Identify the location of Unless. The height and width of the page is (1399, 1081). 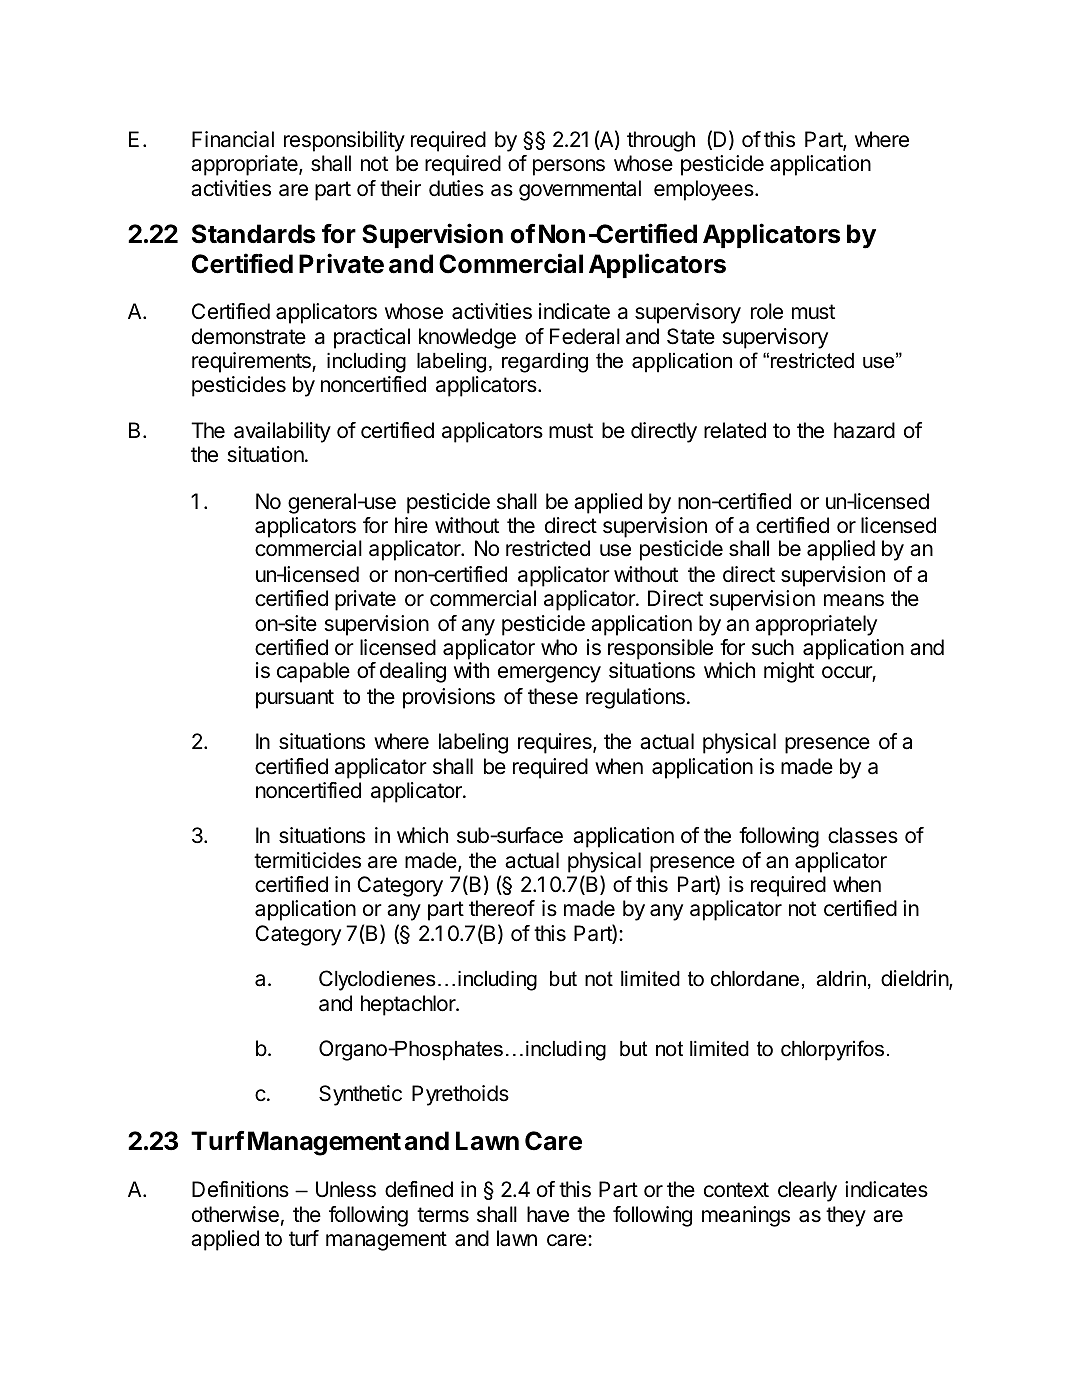
(346, 1189).
